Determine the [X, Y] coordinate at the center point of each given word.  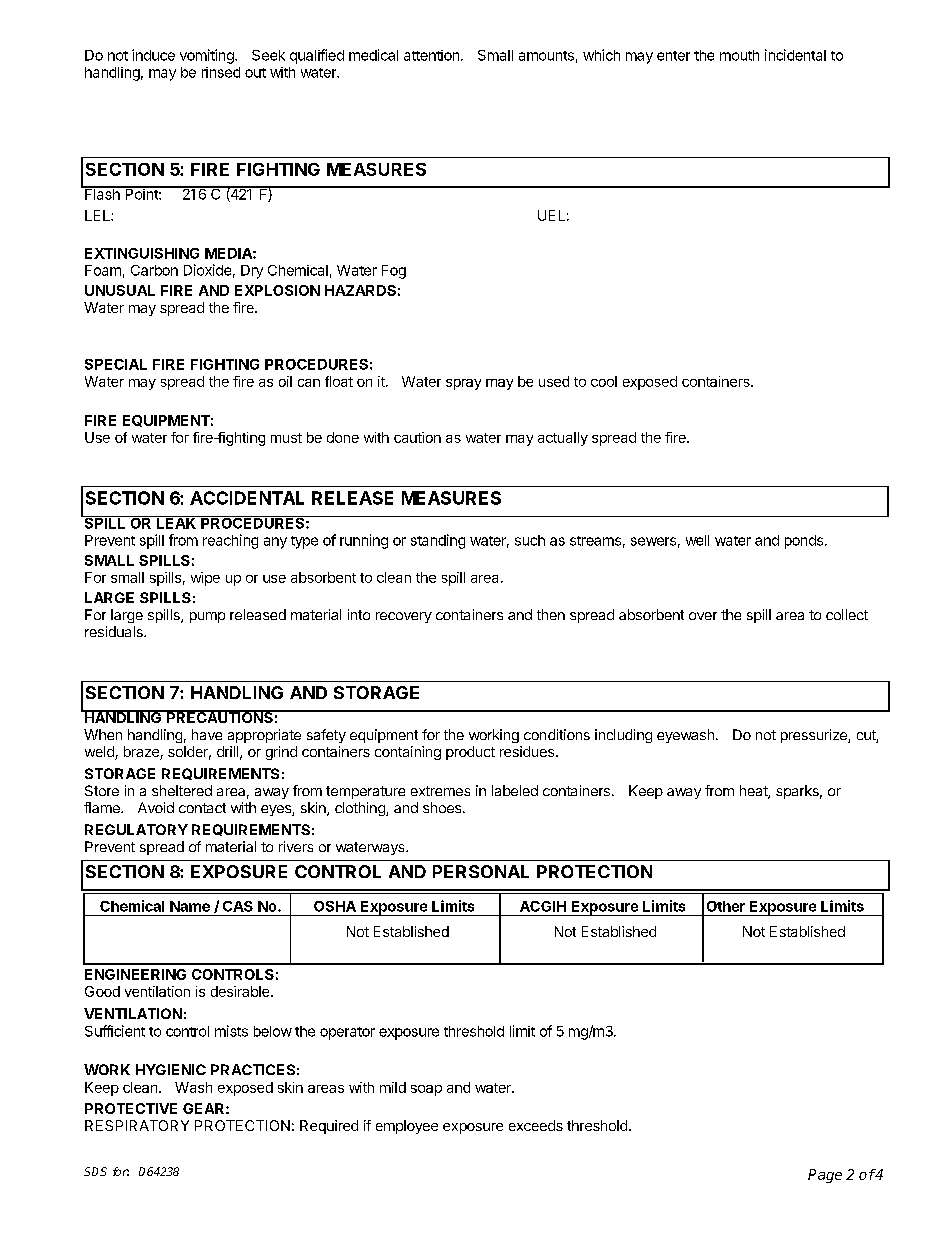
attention [433, 55]
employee [407, 1127]
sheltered [182, 790]
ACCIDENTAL [247, 498]
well [697, 540]
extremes [440, 791]
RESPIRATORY [137, 1125]
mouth [739, 55]
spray [463, 384]
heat [754, 792]
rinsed [221, 72]
